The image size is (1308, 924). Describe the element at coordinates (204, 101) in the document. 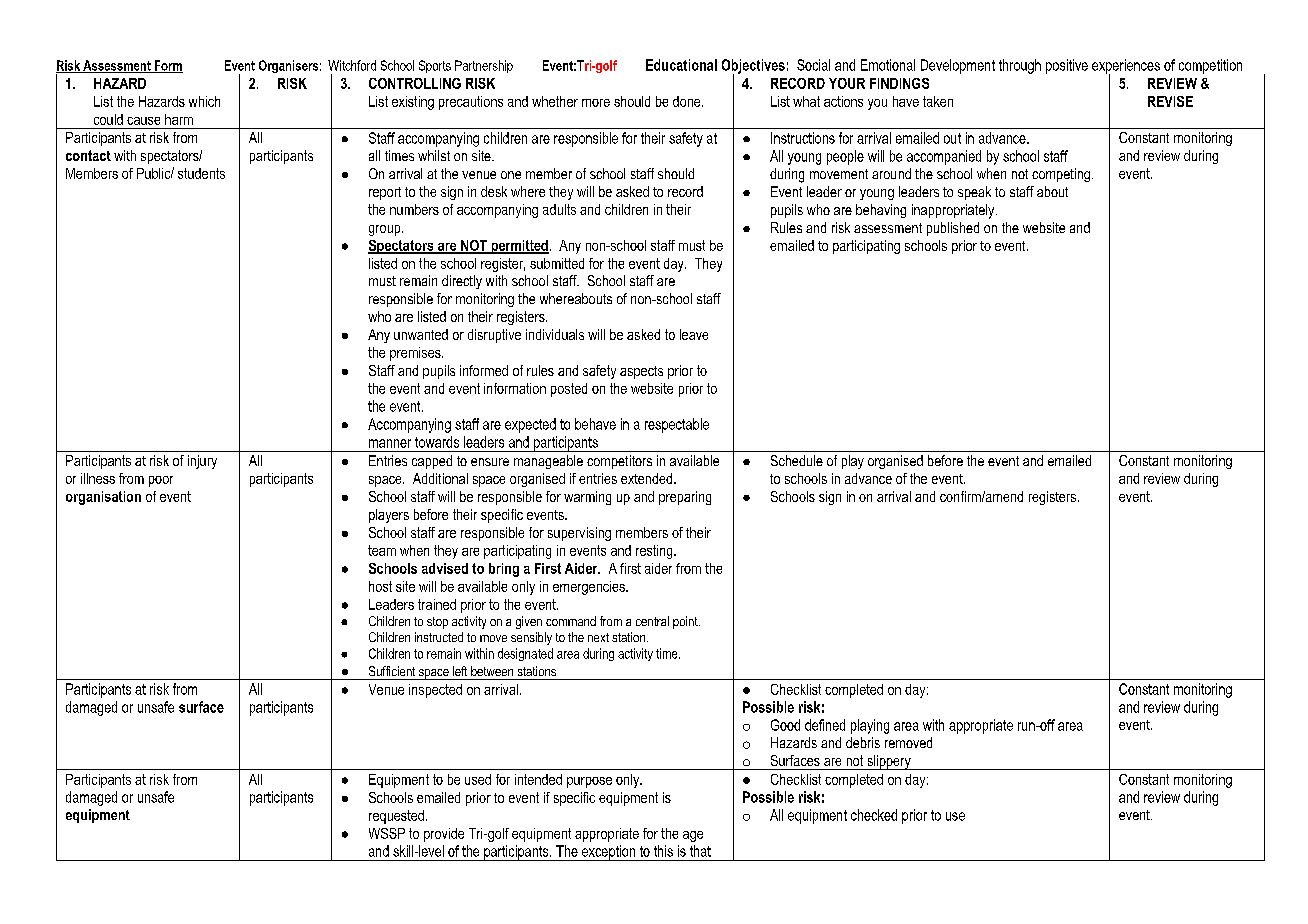

I see `which` at that location.
